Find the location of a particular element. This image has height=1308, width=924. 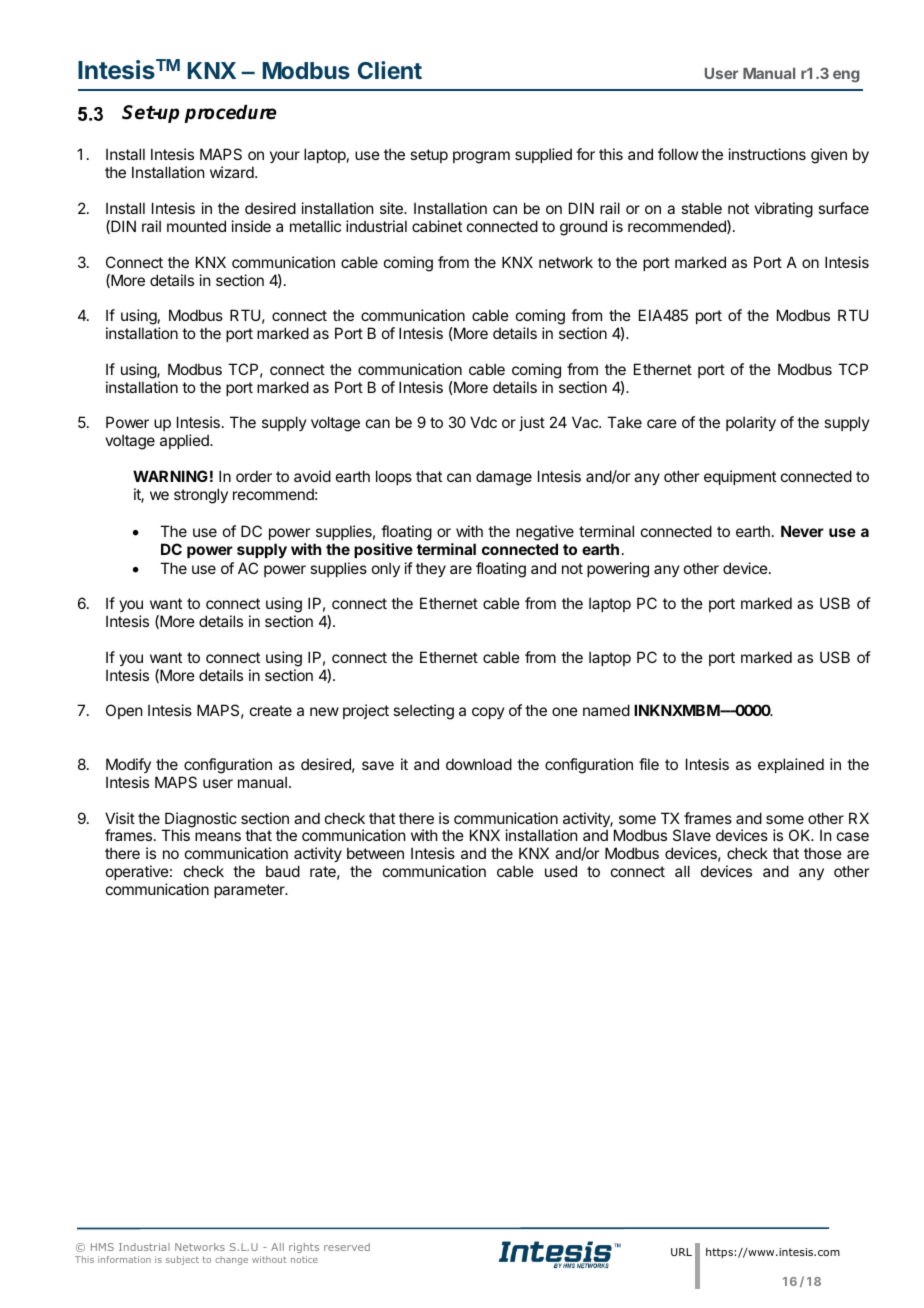

program is located at coordinates (481, 157).
